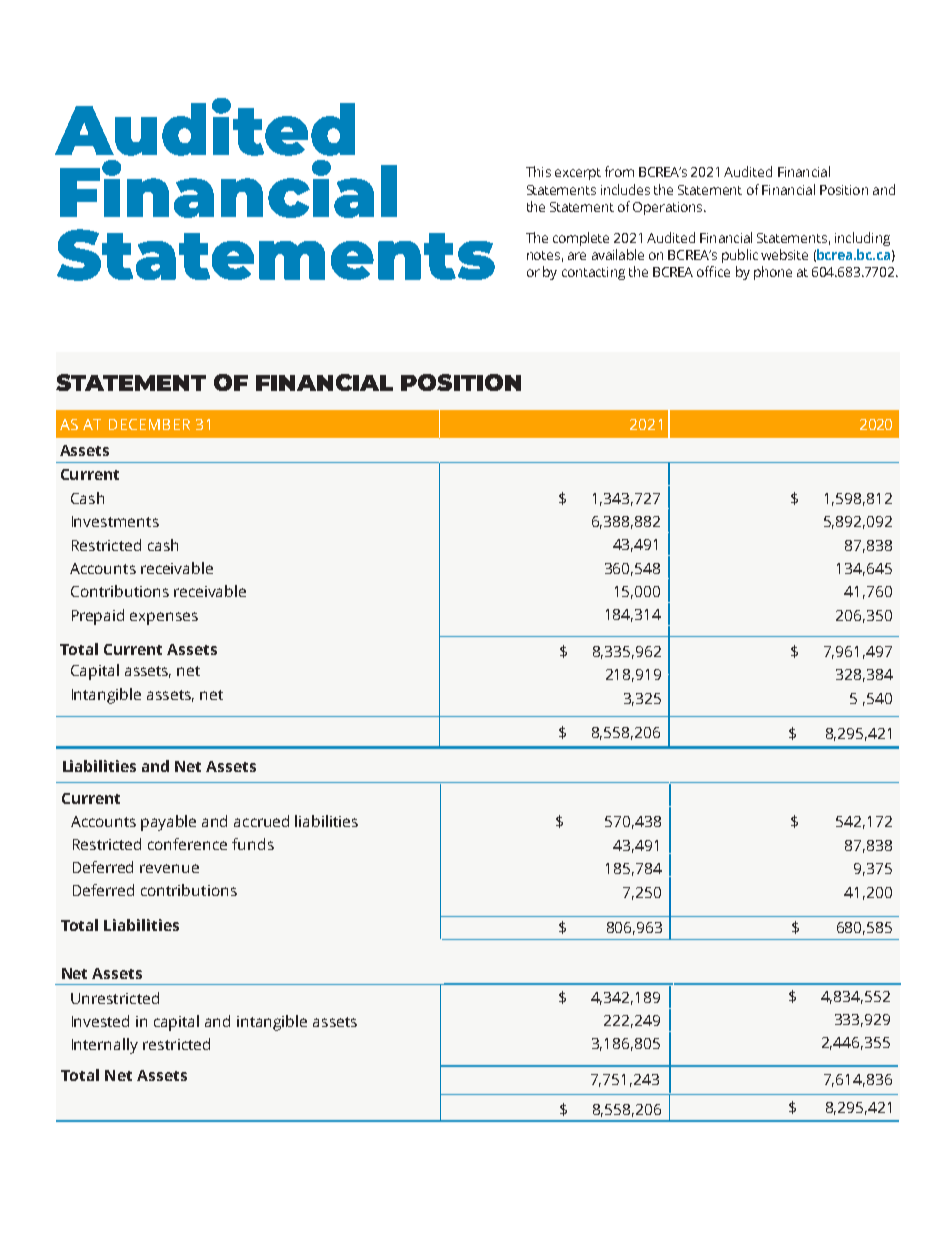 Image resolution: width=952 pixels, height=1233 pixels. What do you see at coordinates (713, 271) in the screenshot?
I see `office` at bounding box center [713, 271].
